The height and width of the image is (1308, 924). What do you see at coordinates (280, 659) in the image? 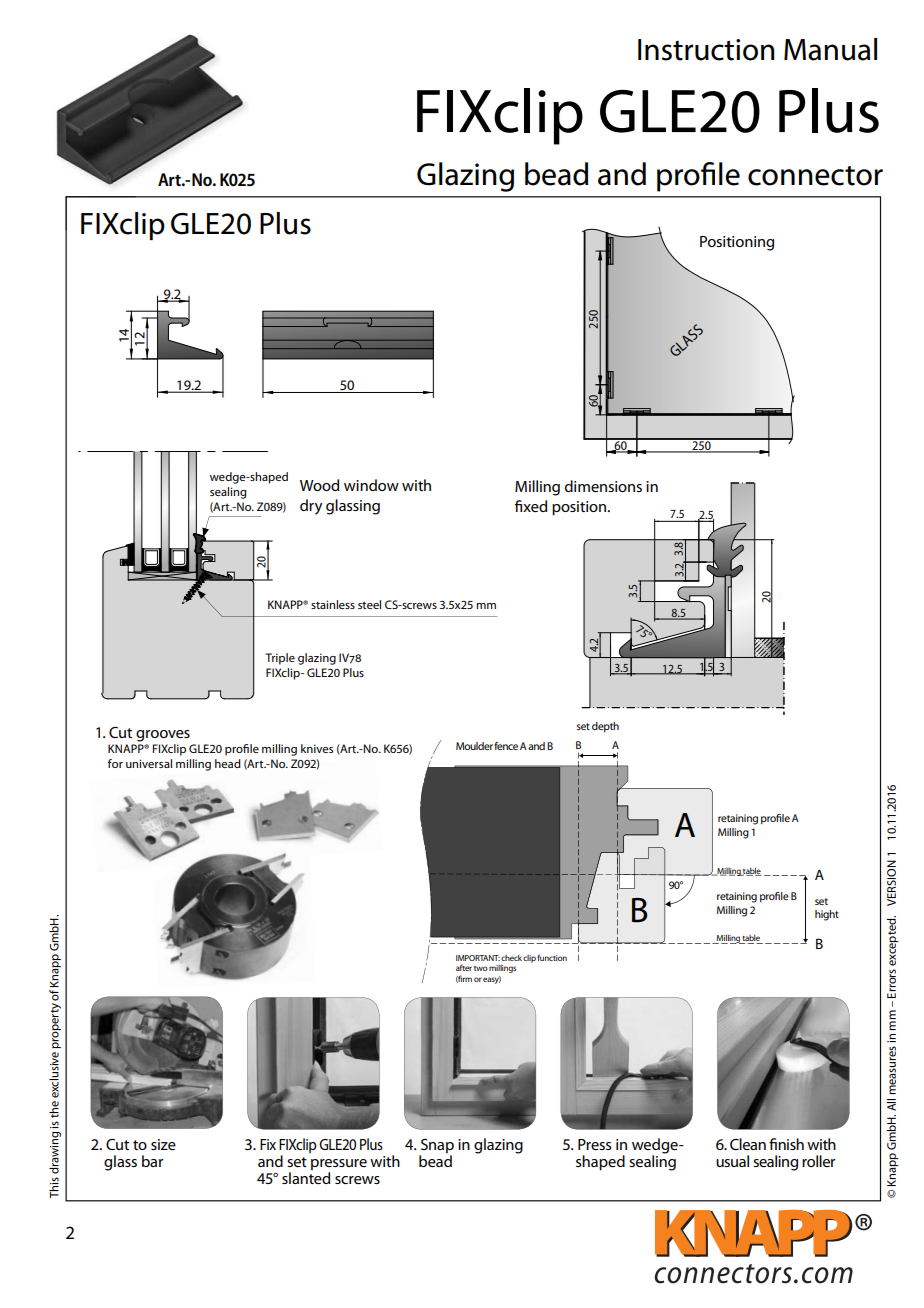
I see `Triple` at bounding box center [280, 659].
